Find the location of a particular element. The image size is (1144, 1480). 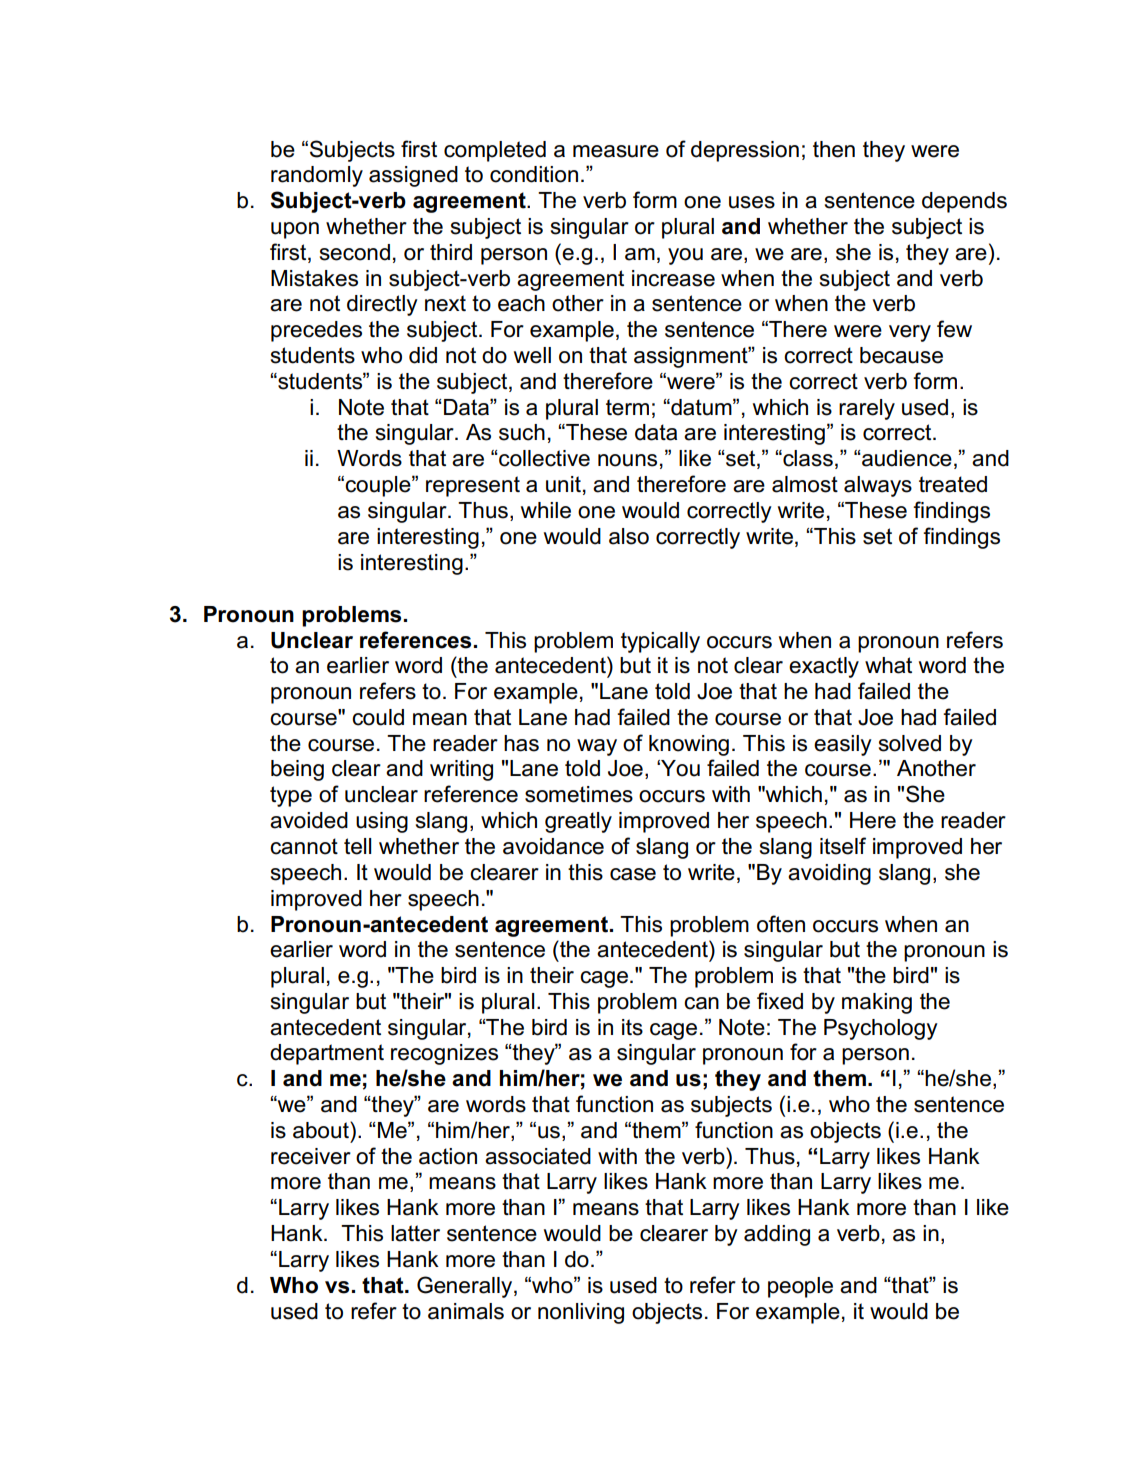

could is located at coordinates (378, 717).
